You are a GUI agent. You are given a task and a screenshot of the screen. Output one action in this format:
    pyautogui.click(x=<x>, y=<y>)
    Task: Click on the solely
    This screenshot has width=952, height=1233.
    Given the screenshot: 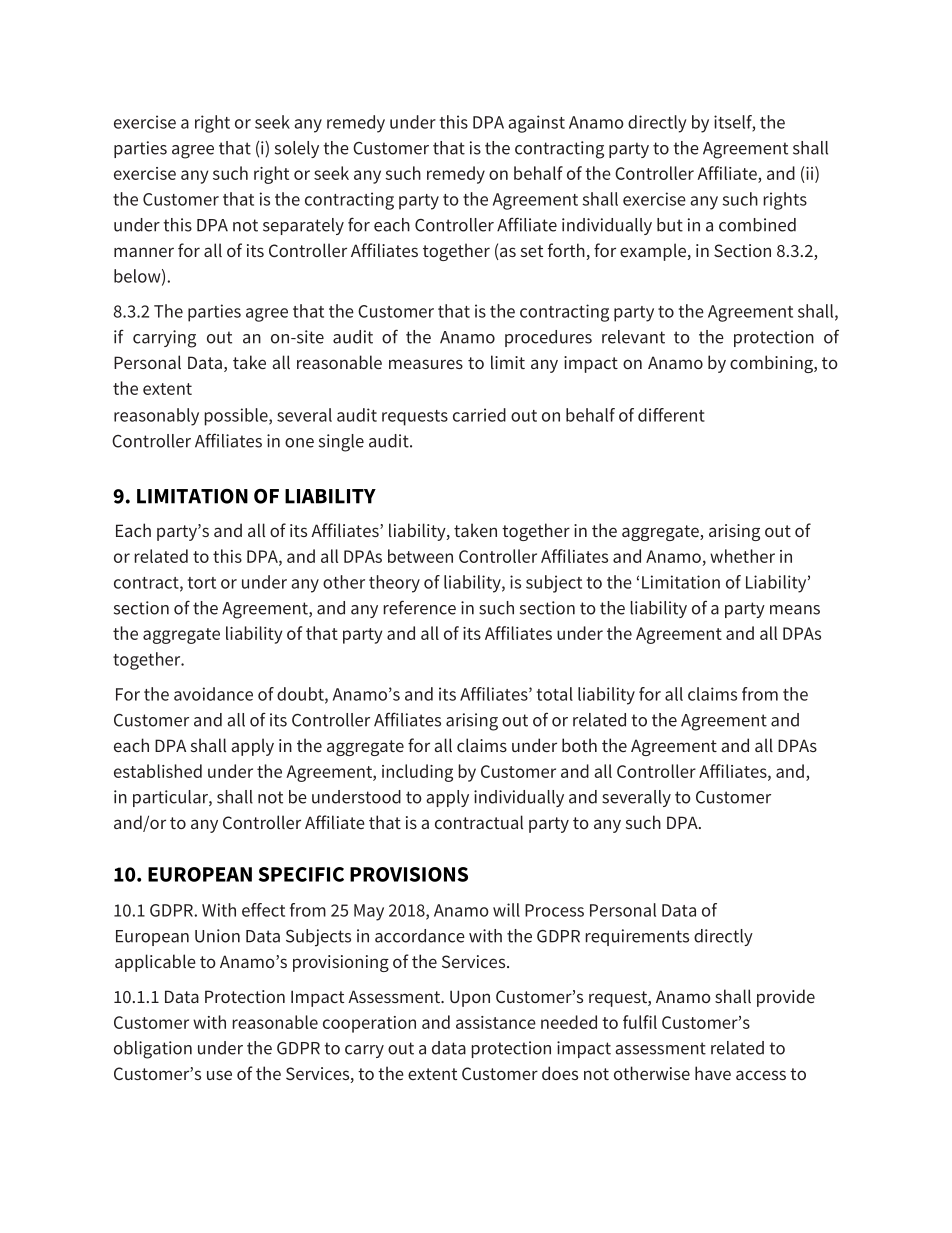 What is the action you would take?
    pyautogui.click(x=297, y=149)
